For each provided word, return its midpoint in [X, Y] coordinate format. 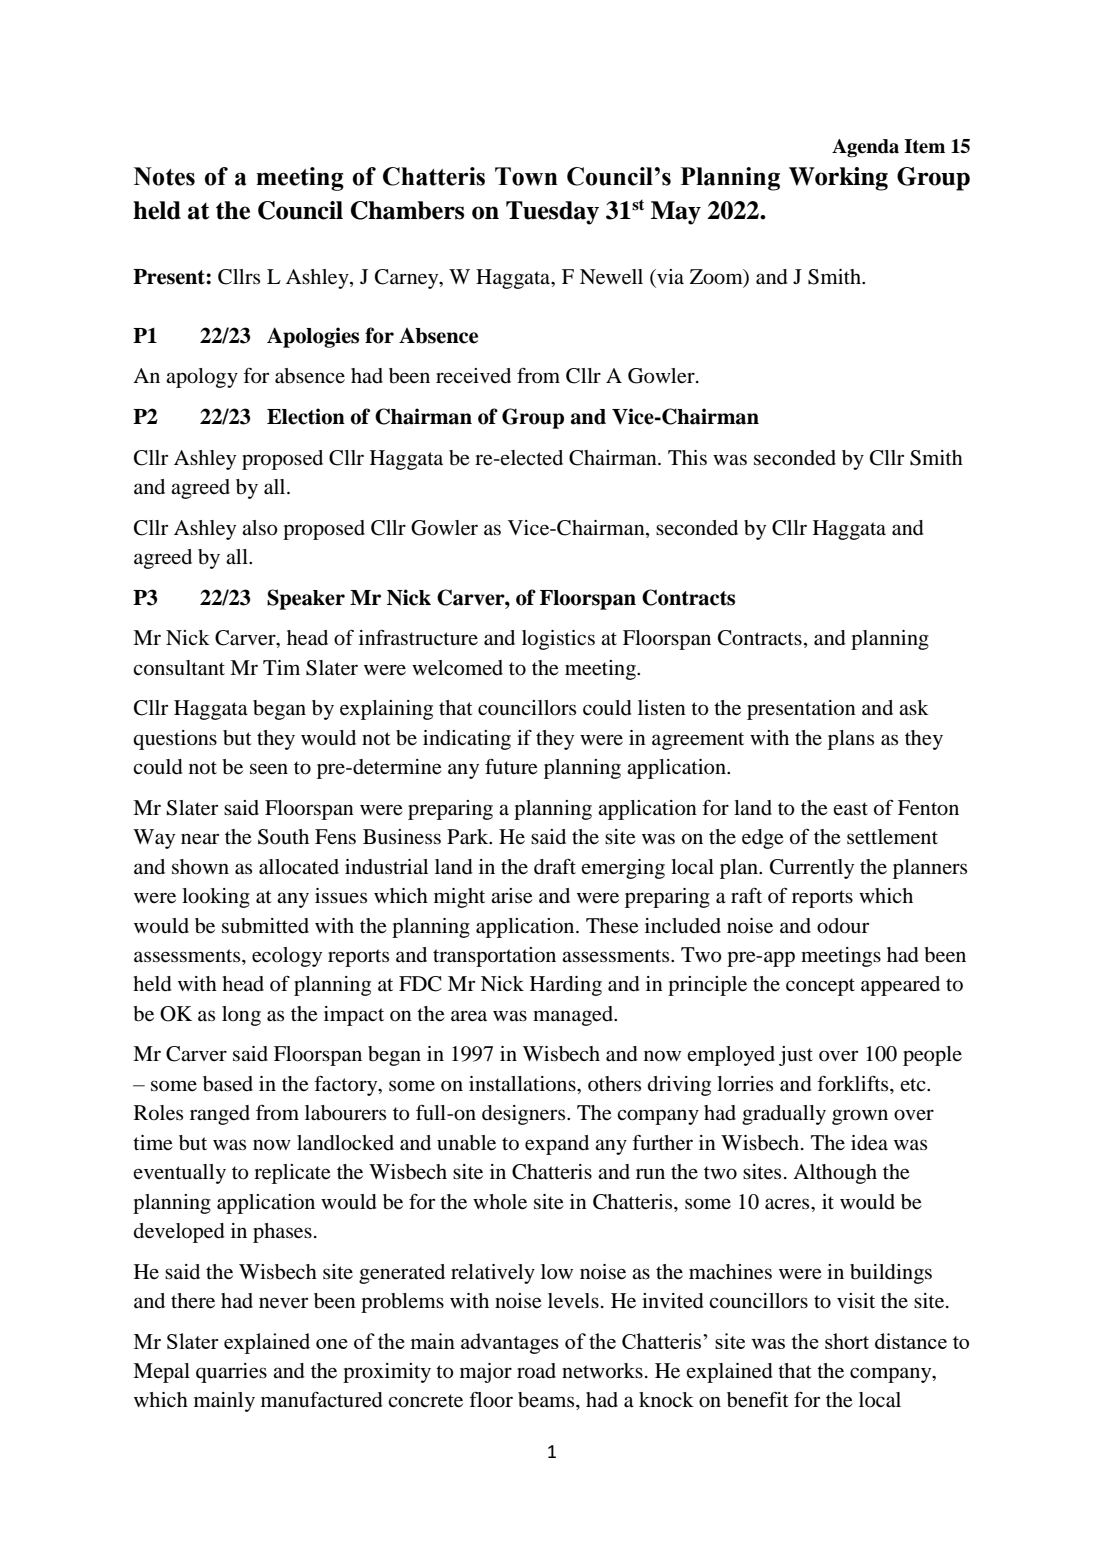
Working [838, 179]
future [511, 767]
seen [269, 769]
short [847, 1341]
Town [526, 176]
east [850, 809]
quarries [231, 1373]
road [536, 1371]
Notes [164, 176]
